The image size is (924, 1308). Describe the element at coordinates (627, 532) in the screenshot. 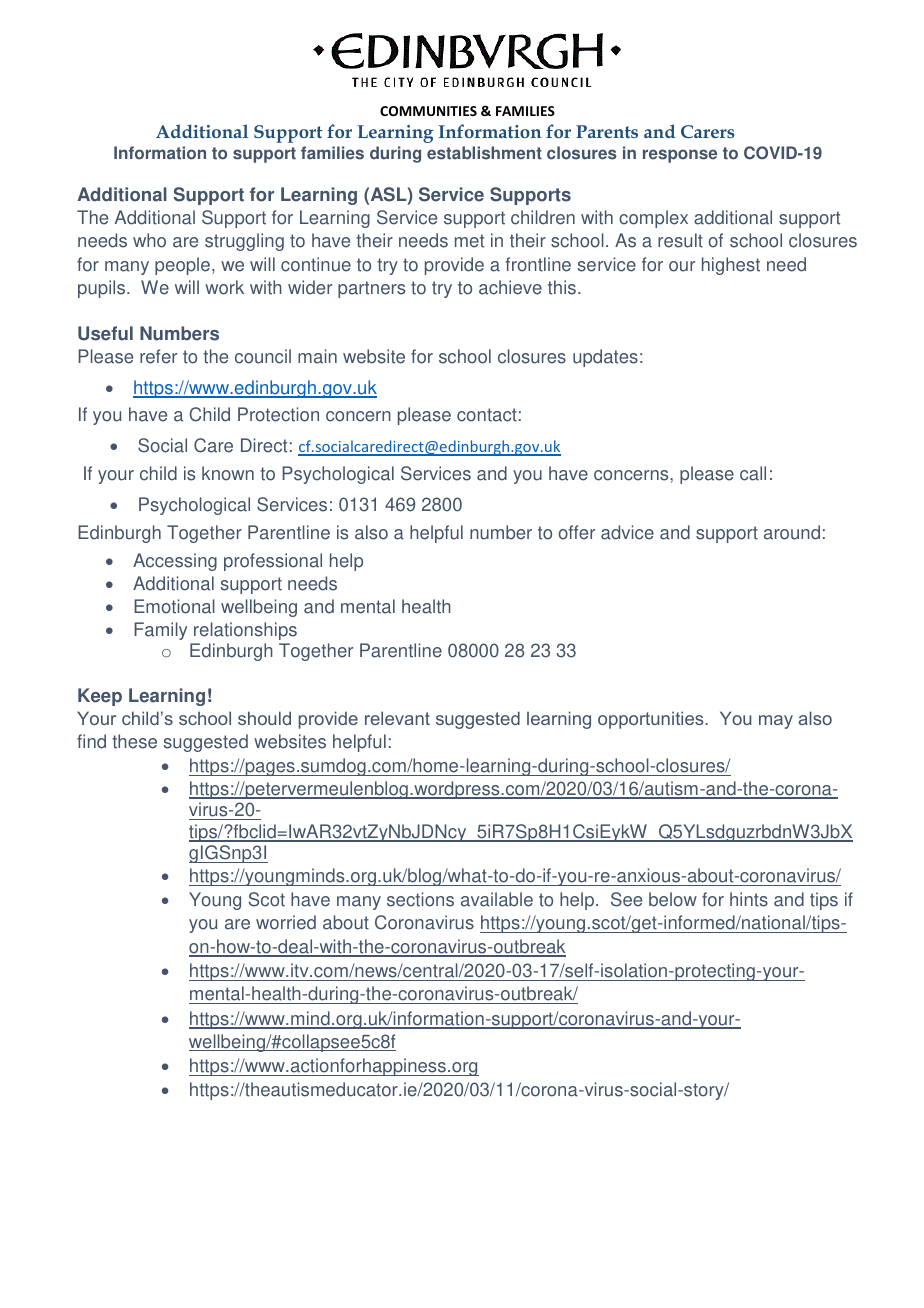

I see `advice` at that location.
